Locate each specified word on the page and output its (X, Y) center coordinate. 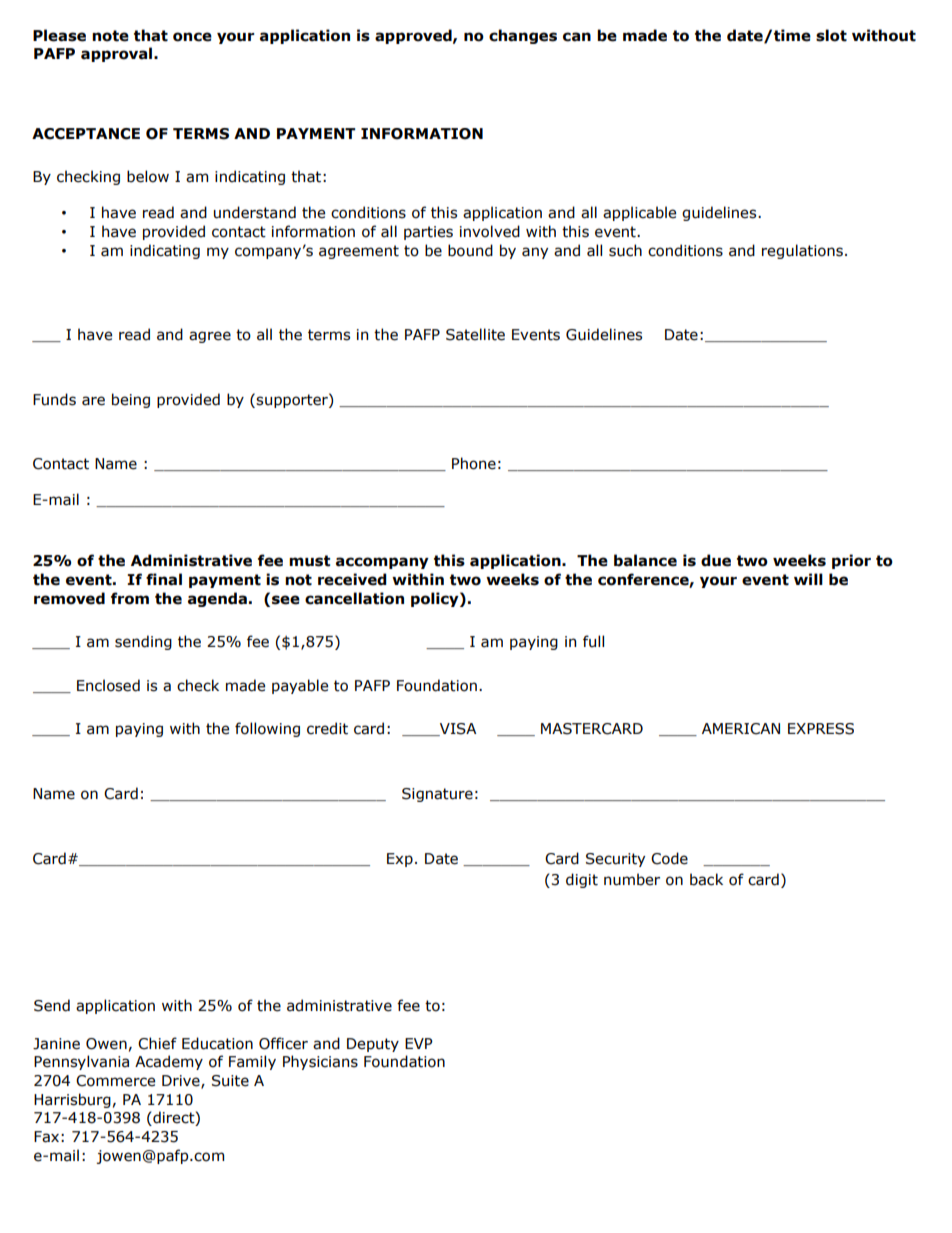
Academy (169, 1062)
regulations (802, 251)
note (110, 36)
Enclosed (108, 685)
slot (831, 35)
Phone (474, 463)
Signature (437, 795)
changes (523, 36)
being (131, 400)
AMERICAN (741, 729)
